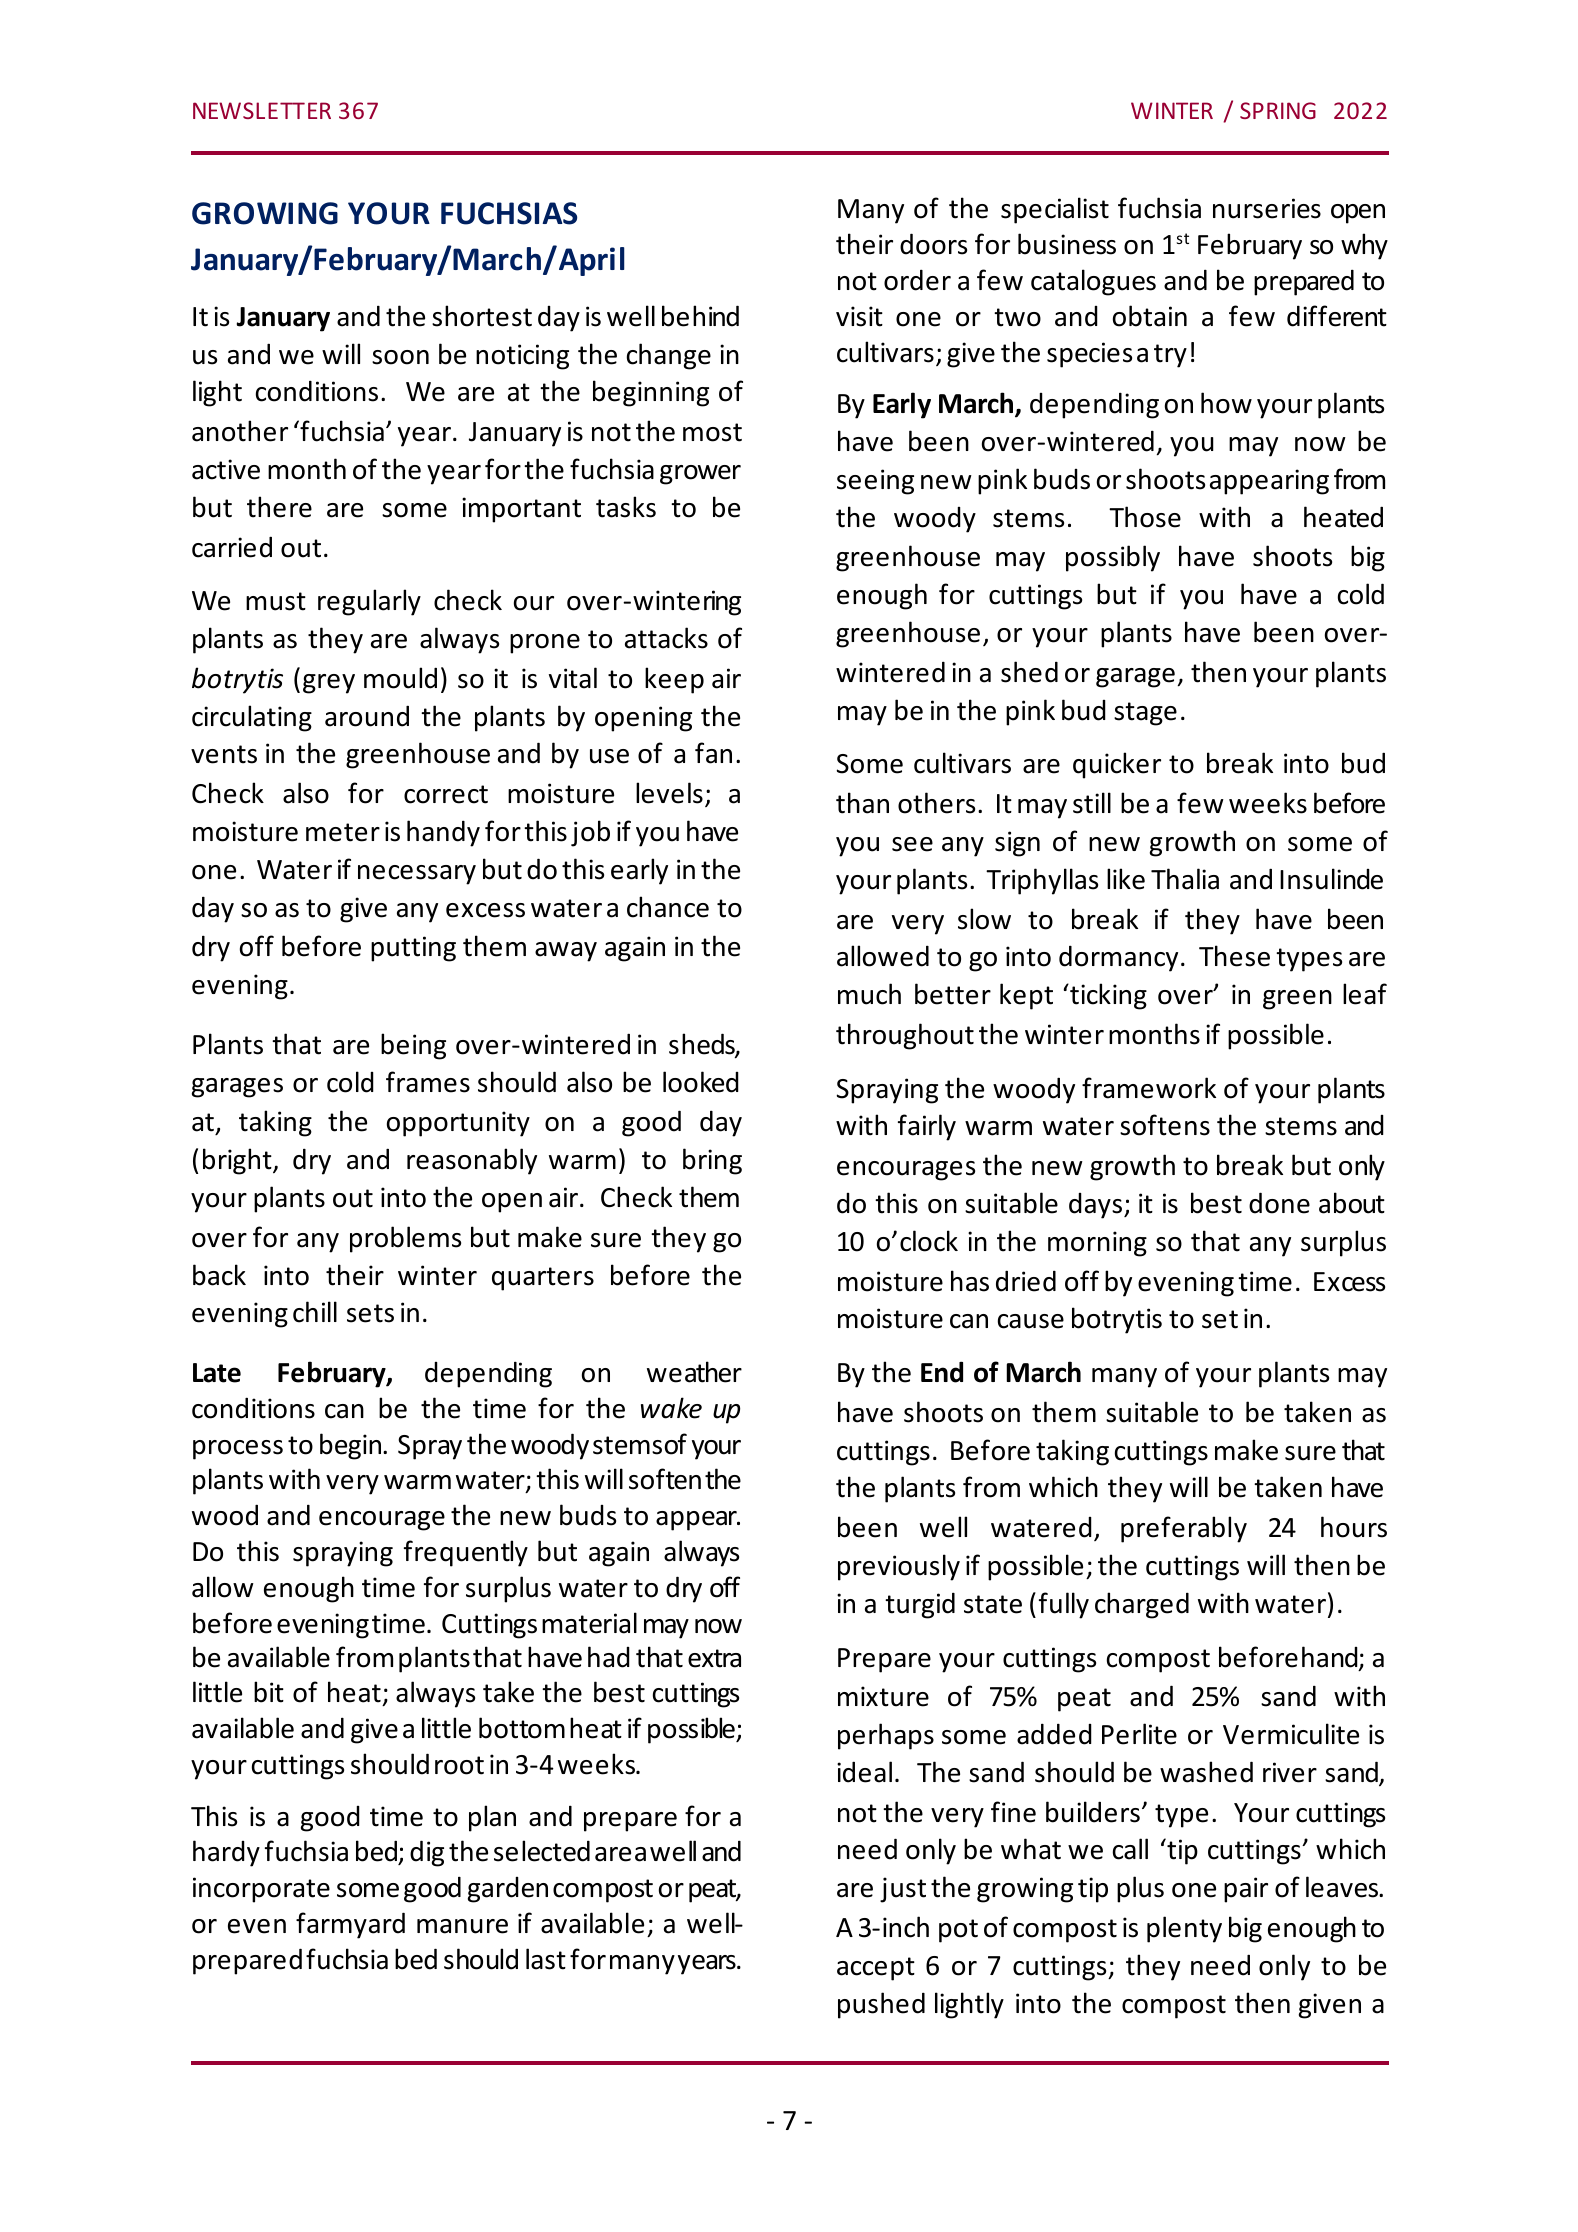  What do you see at coordinates (350, 1925) in the image?
I see `farmyard` at bounding box center [350, 1925].
